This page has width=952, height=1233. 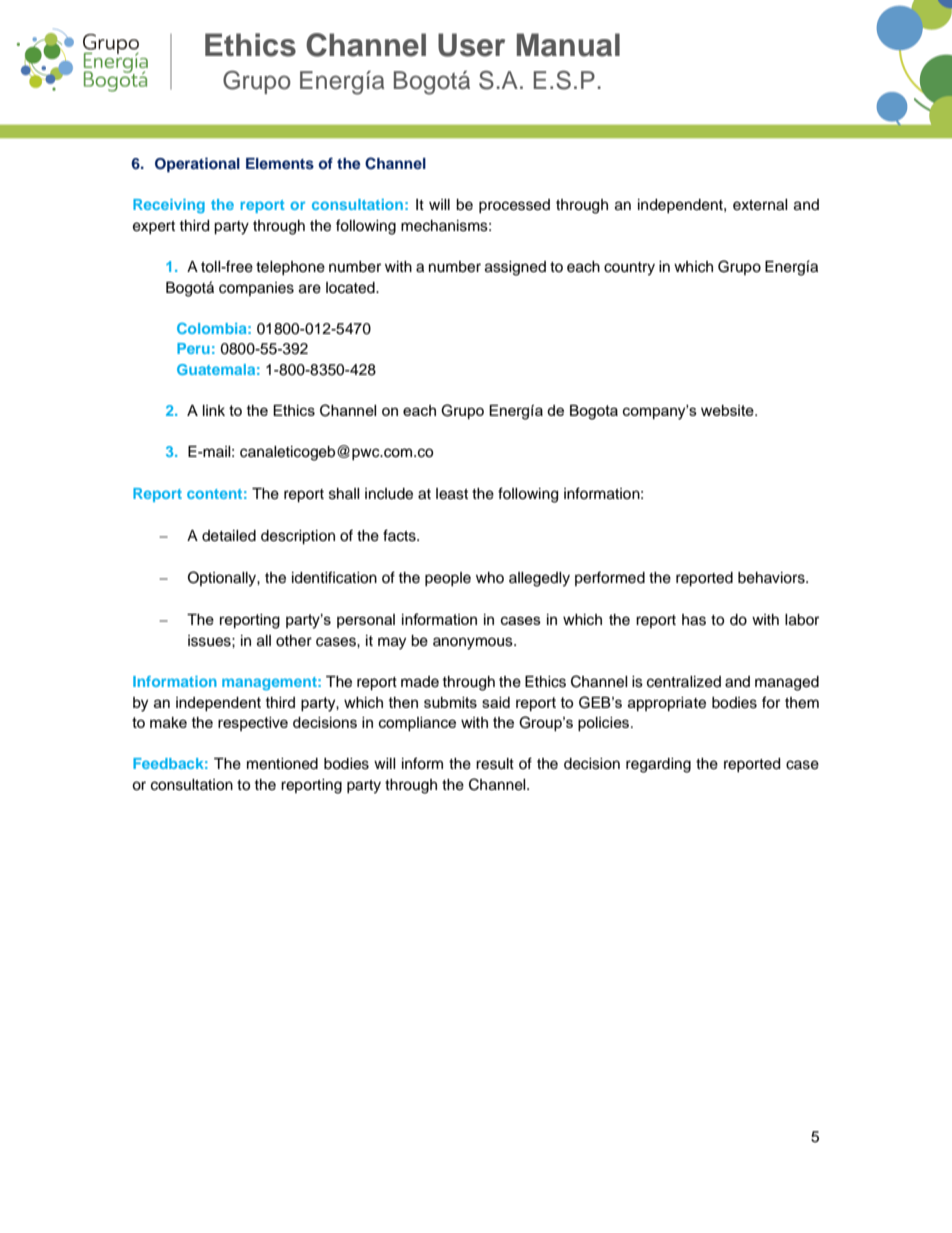 What do you see at coordinates (214, 410) in the page?
I see `link` at bounding box center [214, 410].
